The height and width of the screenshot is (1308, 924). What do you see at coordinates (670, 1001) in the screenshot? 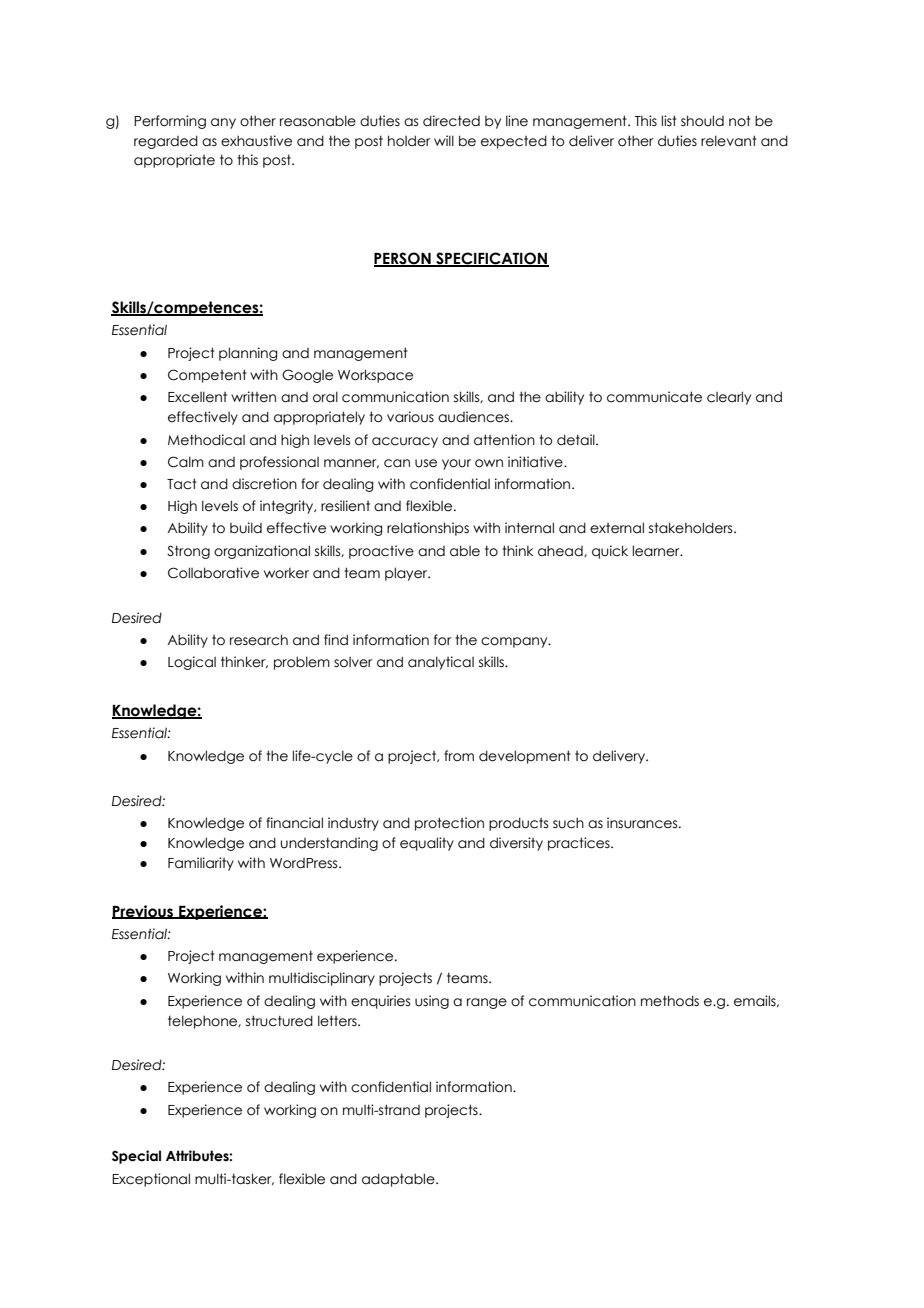
I see `methods` at bounding box center [670, 1001].
